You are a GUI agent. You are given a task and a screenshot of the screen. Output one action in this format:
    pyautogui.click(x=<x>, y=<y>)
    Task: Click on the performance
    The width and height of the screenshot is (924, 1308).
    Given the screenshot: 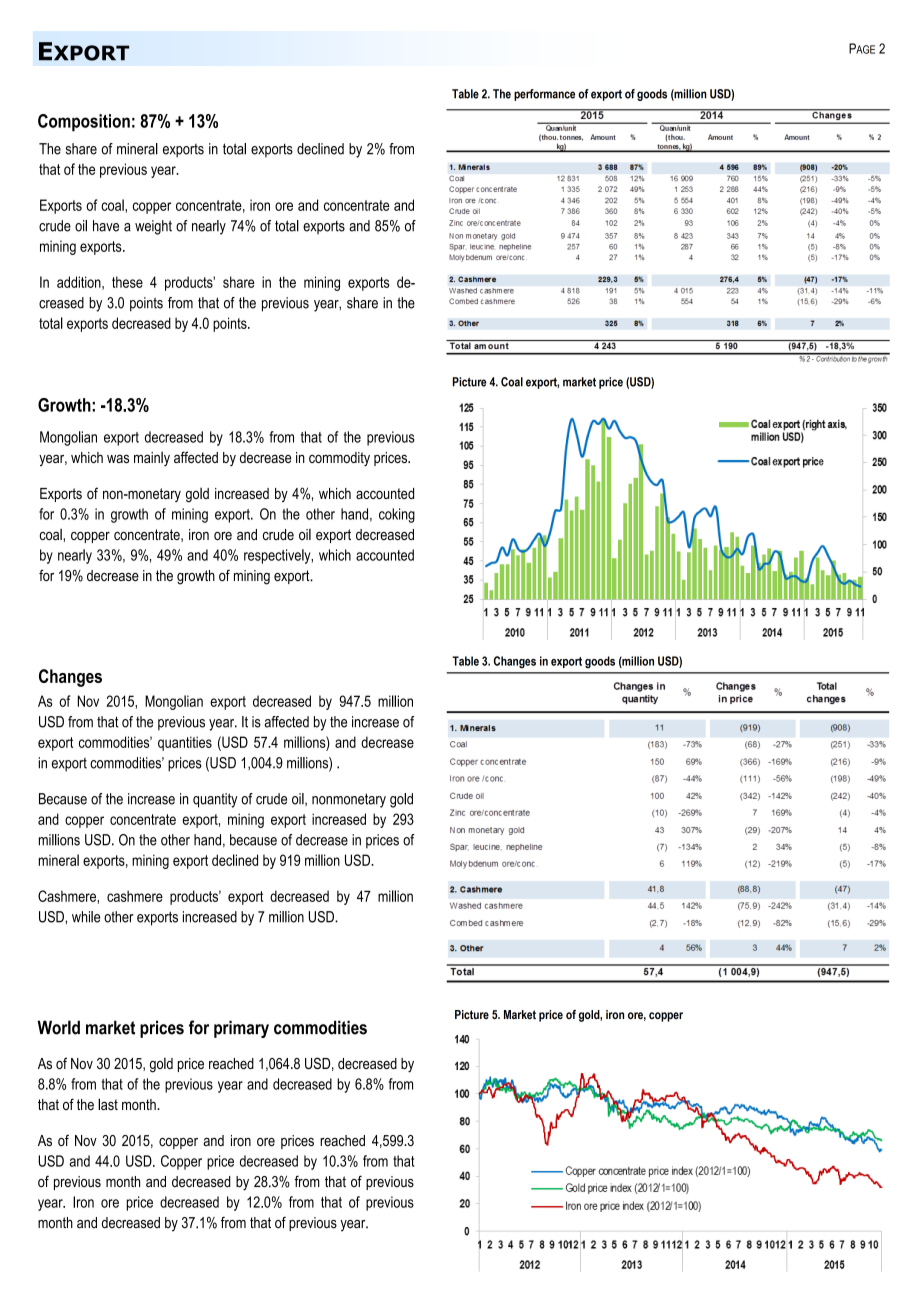 What is the action you would take?
    pyautogui.click(x=544, y=95)
